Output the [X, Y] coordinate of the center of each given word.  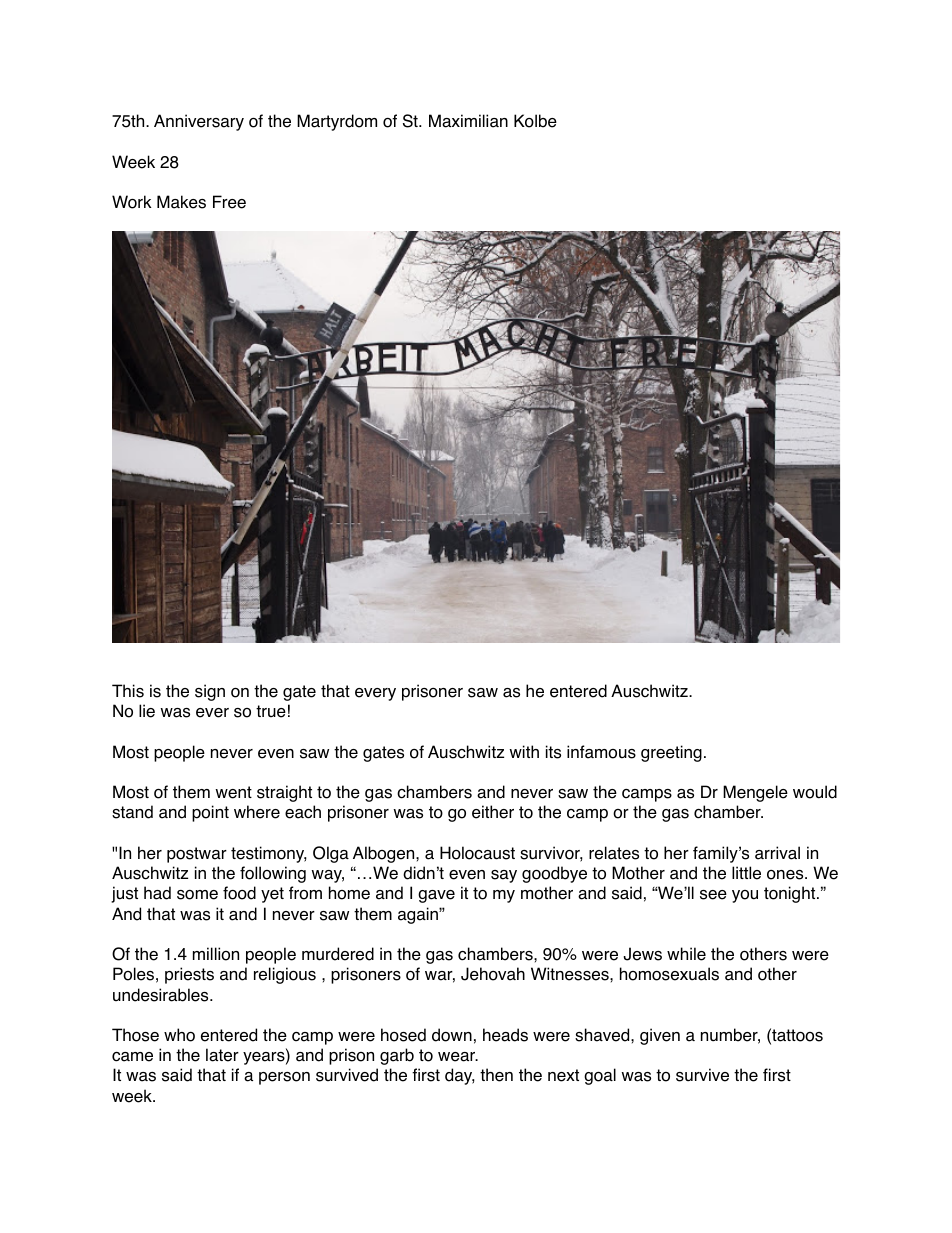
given [660, 1036]
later [222, 1055]
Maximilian [468, 121]
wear [458, 1057]
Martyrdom [337, 122]
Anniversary [199, 122]
